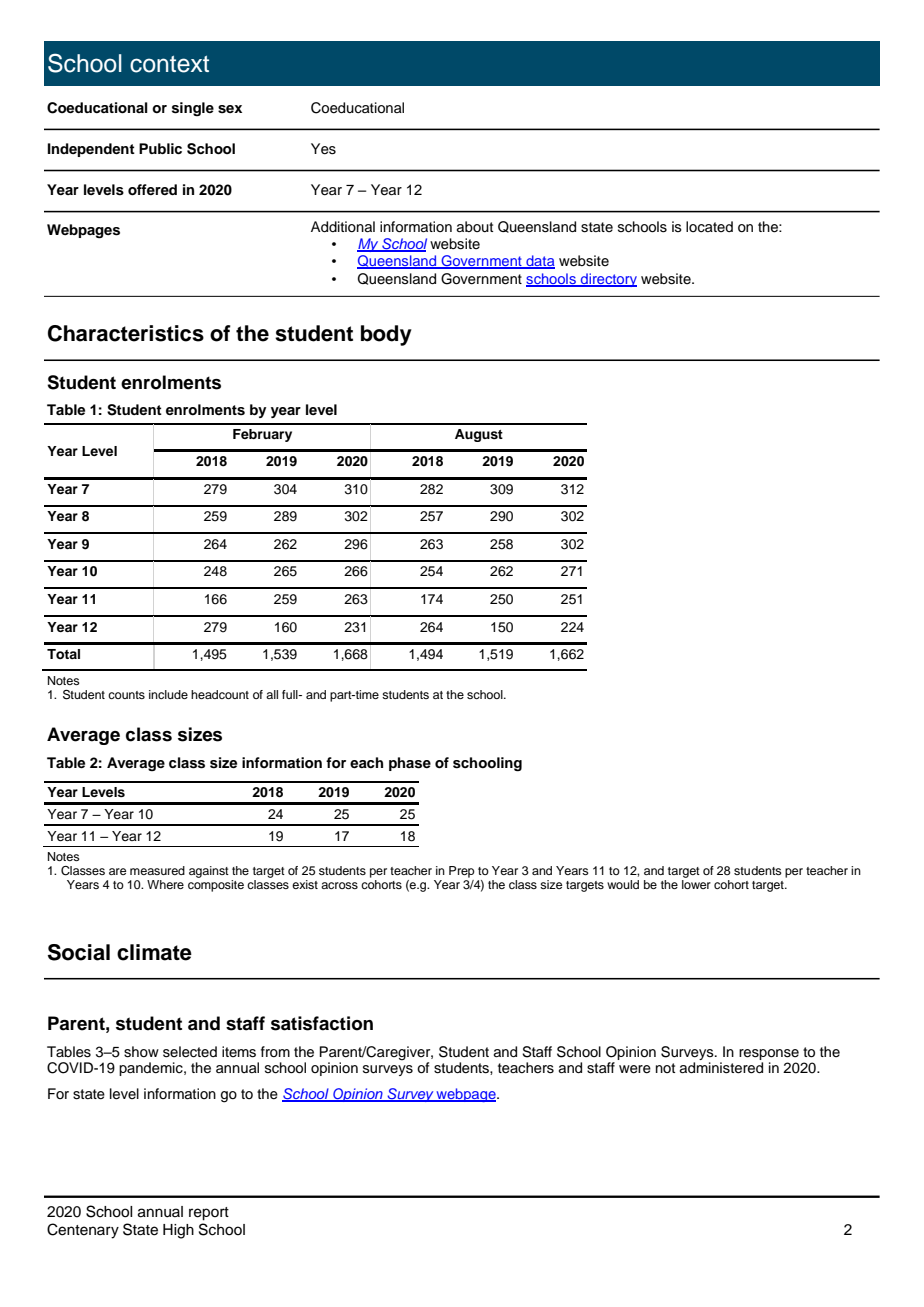  I want to click on lower, so click(696, 884).
